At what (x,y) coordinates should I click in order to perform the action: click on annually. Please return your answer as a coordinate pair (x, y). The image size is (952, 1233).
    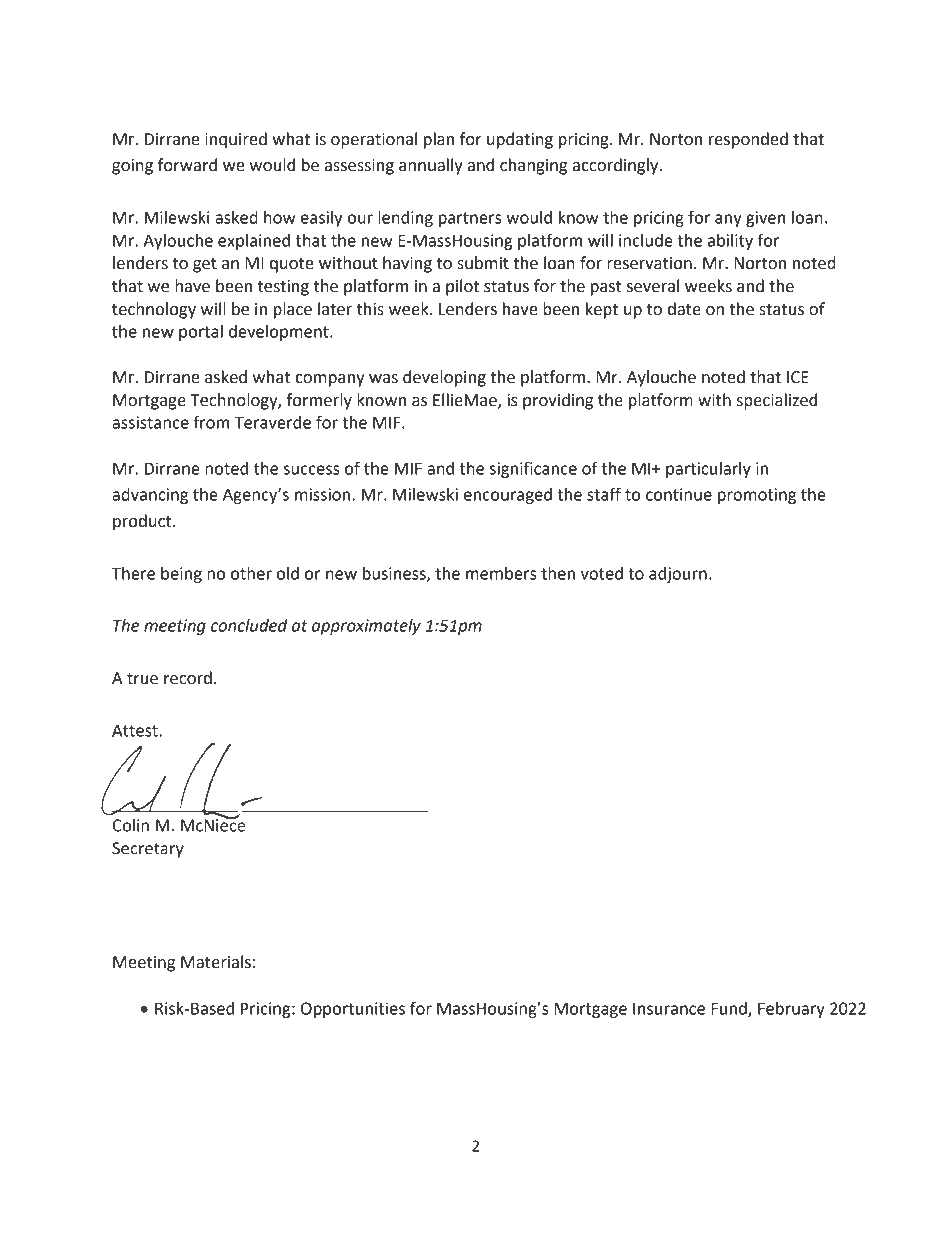
    Looking at the image, I should click on (431, 166).
